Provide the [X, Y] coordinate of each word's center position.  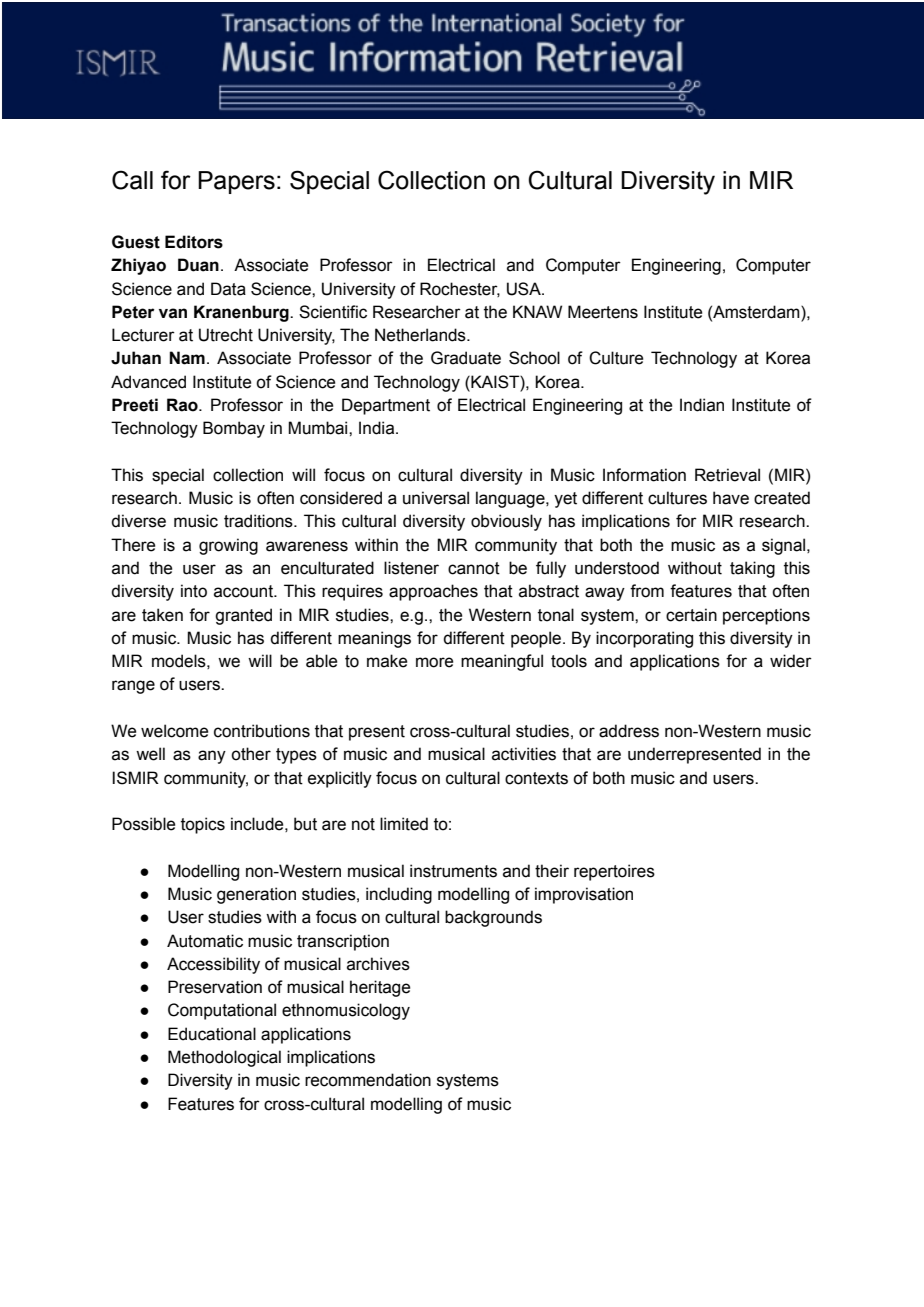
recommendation [368, 1080]
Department [386, 406]
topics [203, 825]
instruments [453, 871]
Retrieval [727, 475]
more [434, 662]
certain [691, 615]
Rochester [460, 289]
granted [243, 616]
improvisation [584, 895]
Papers [236, 182]
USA [525, 289]
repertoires [614, 872]
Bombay [234, 429]
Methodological [224, 1058]
